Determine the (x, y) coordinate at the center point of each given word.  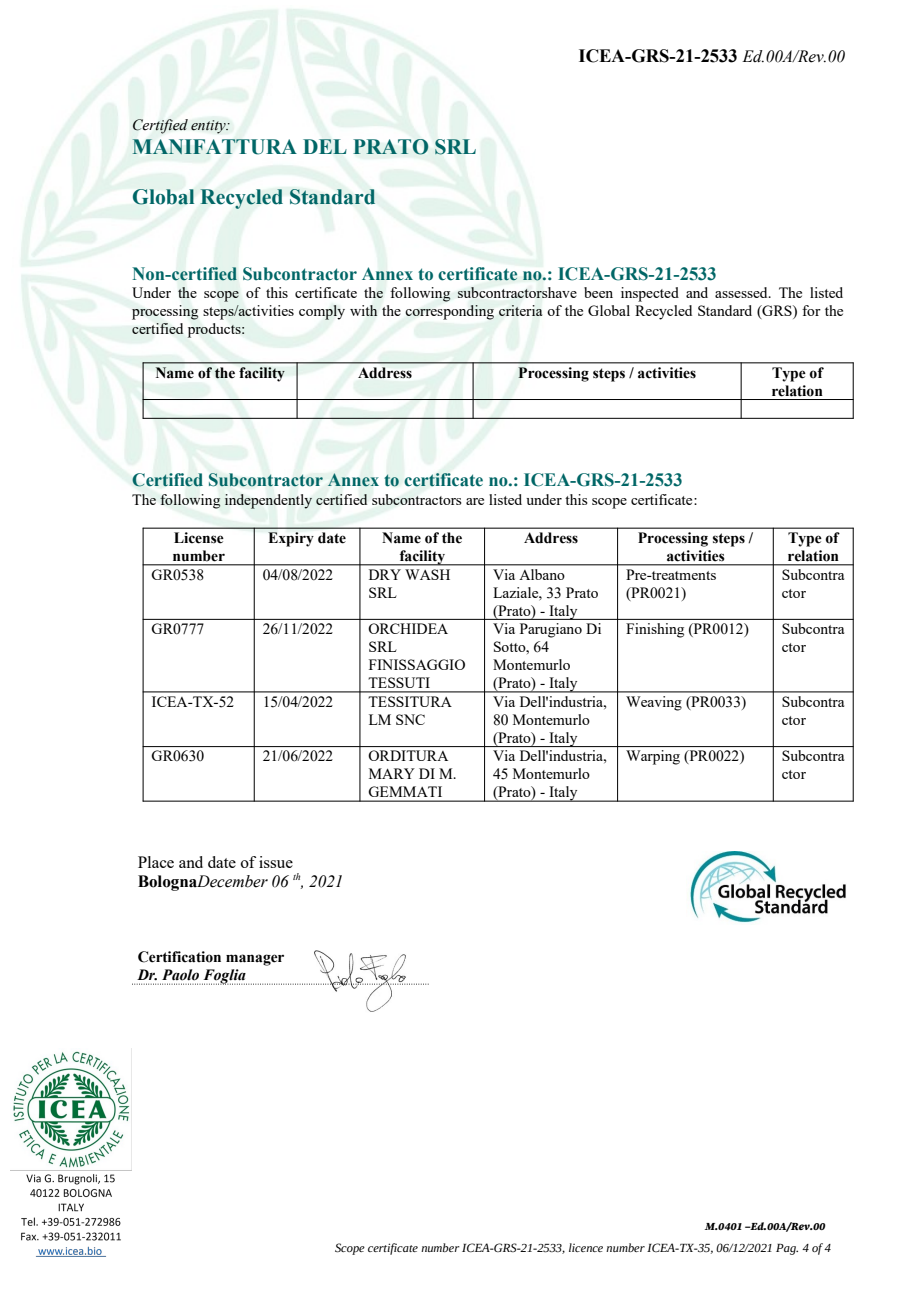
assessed (742, 292)
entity (209, 127)
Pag (787, 1249)
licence (586, 1247)
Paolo (180, 975)
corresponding (450, 312)
